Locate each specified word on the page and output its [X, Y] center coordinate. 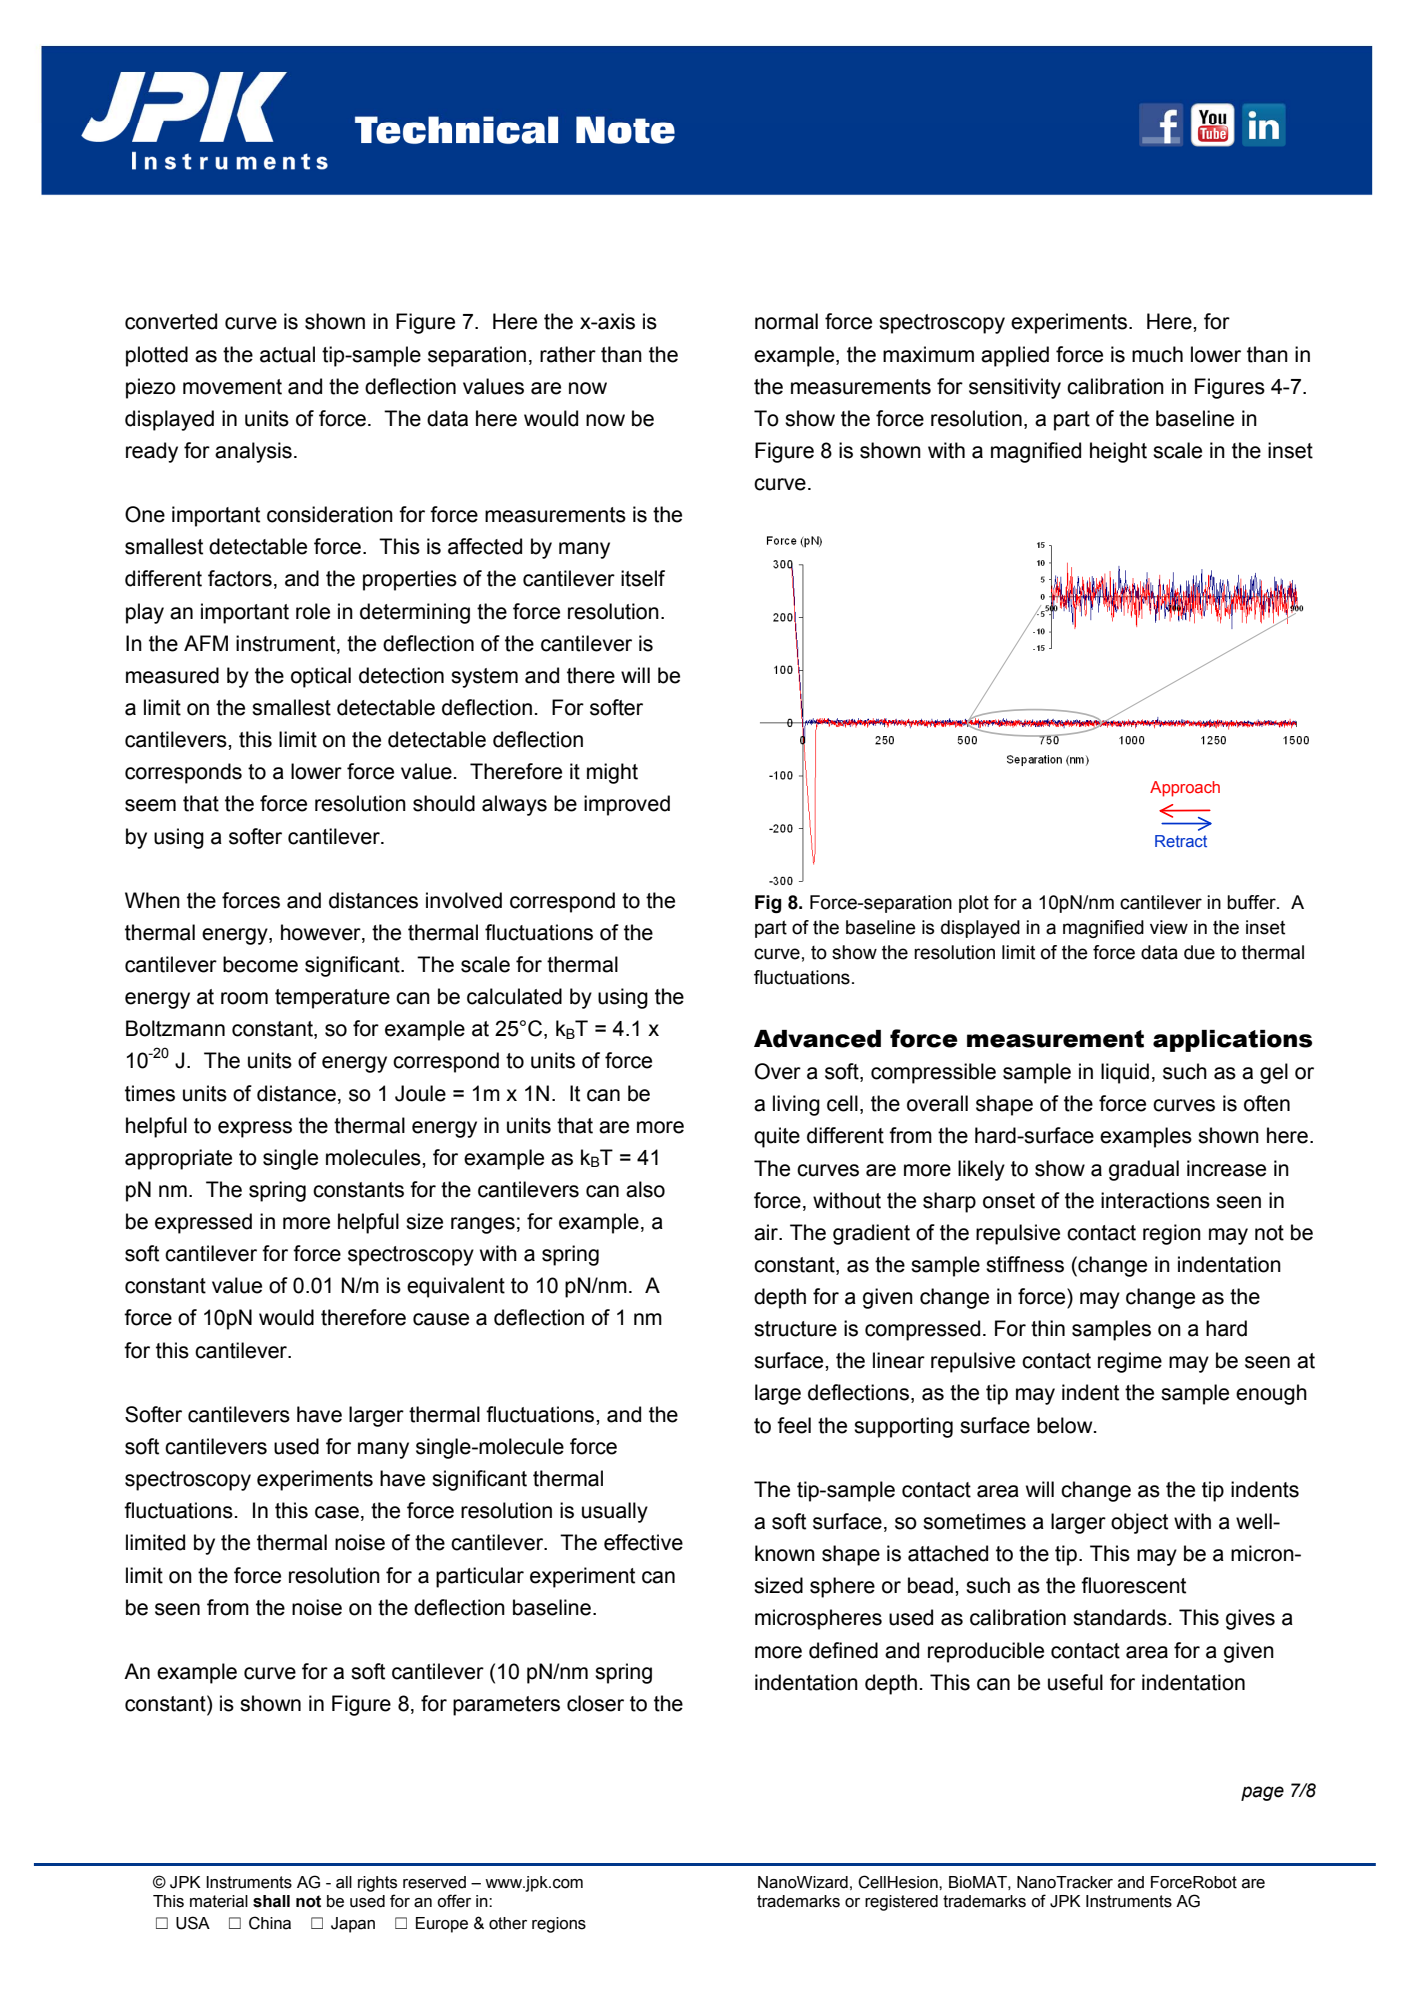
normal [786, 321]
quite [777, 1137]
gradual [1144, 1170]
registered [901, 1903]
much [1157, 354]
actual [287, 354]
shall [271, 1901]
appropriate [178, 1159]
